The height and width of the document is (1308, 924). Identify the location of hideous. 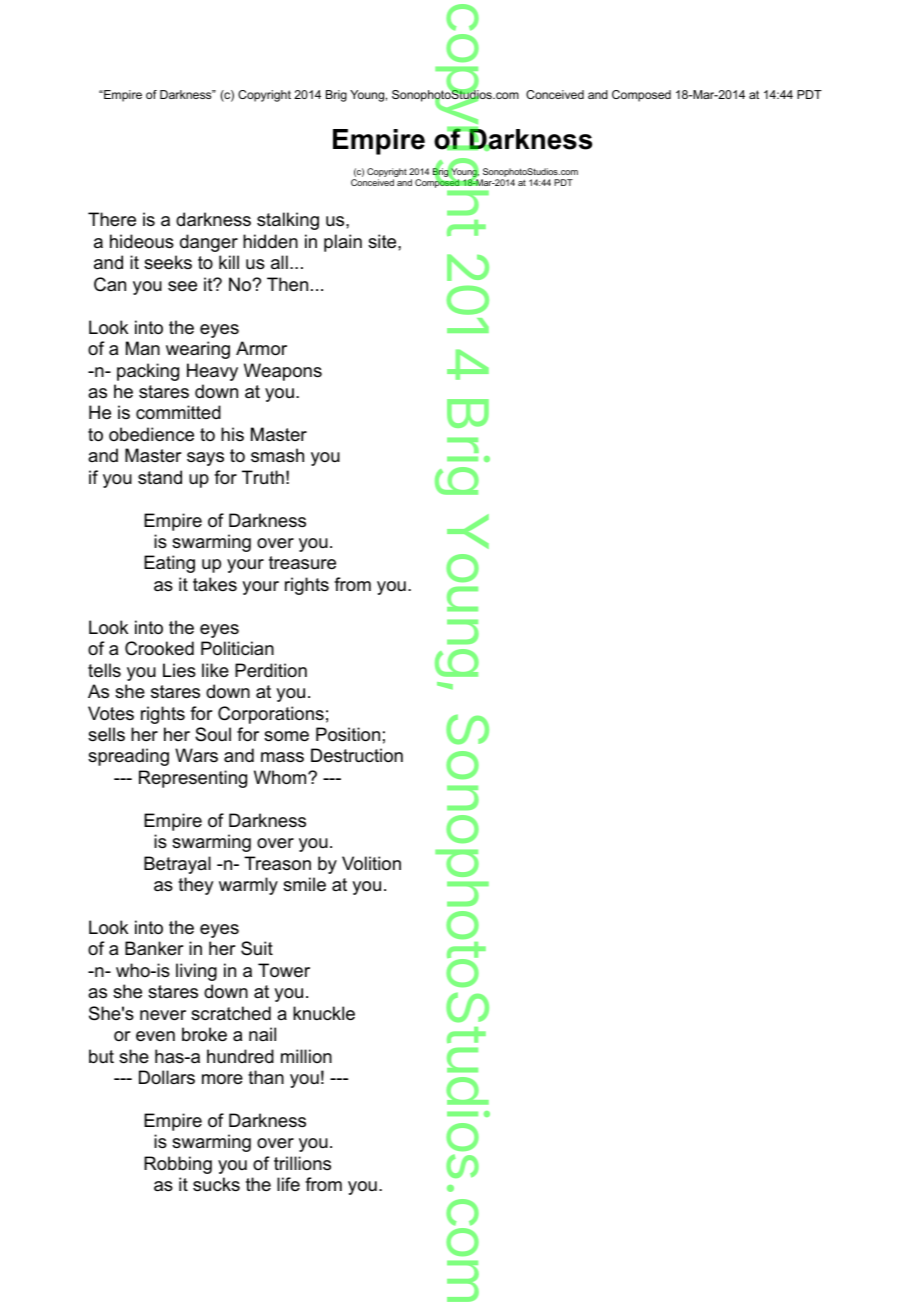
(142, 241).
